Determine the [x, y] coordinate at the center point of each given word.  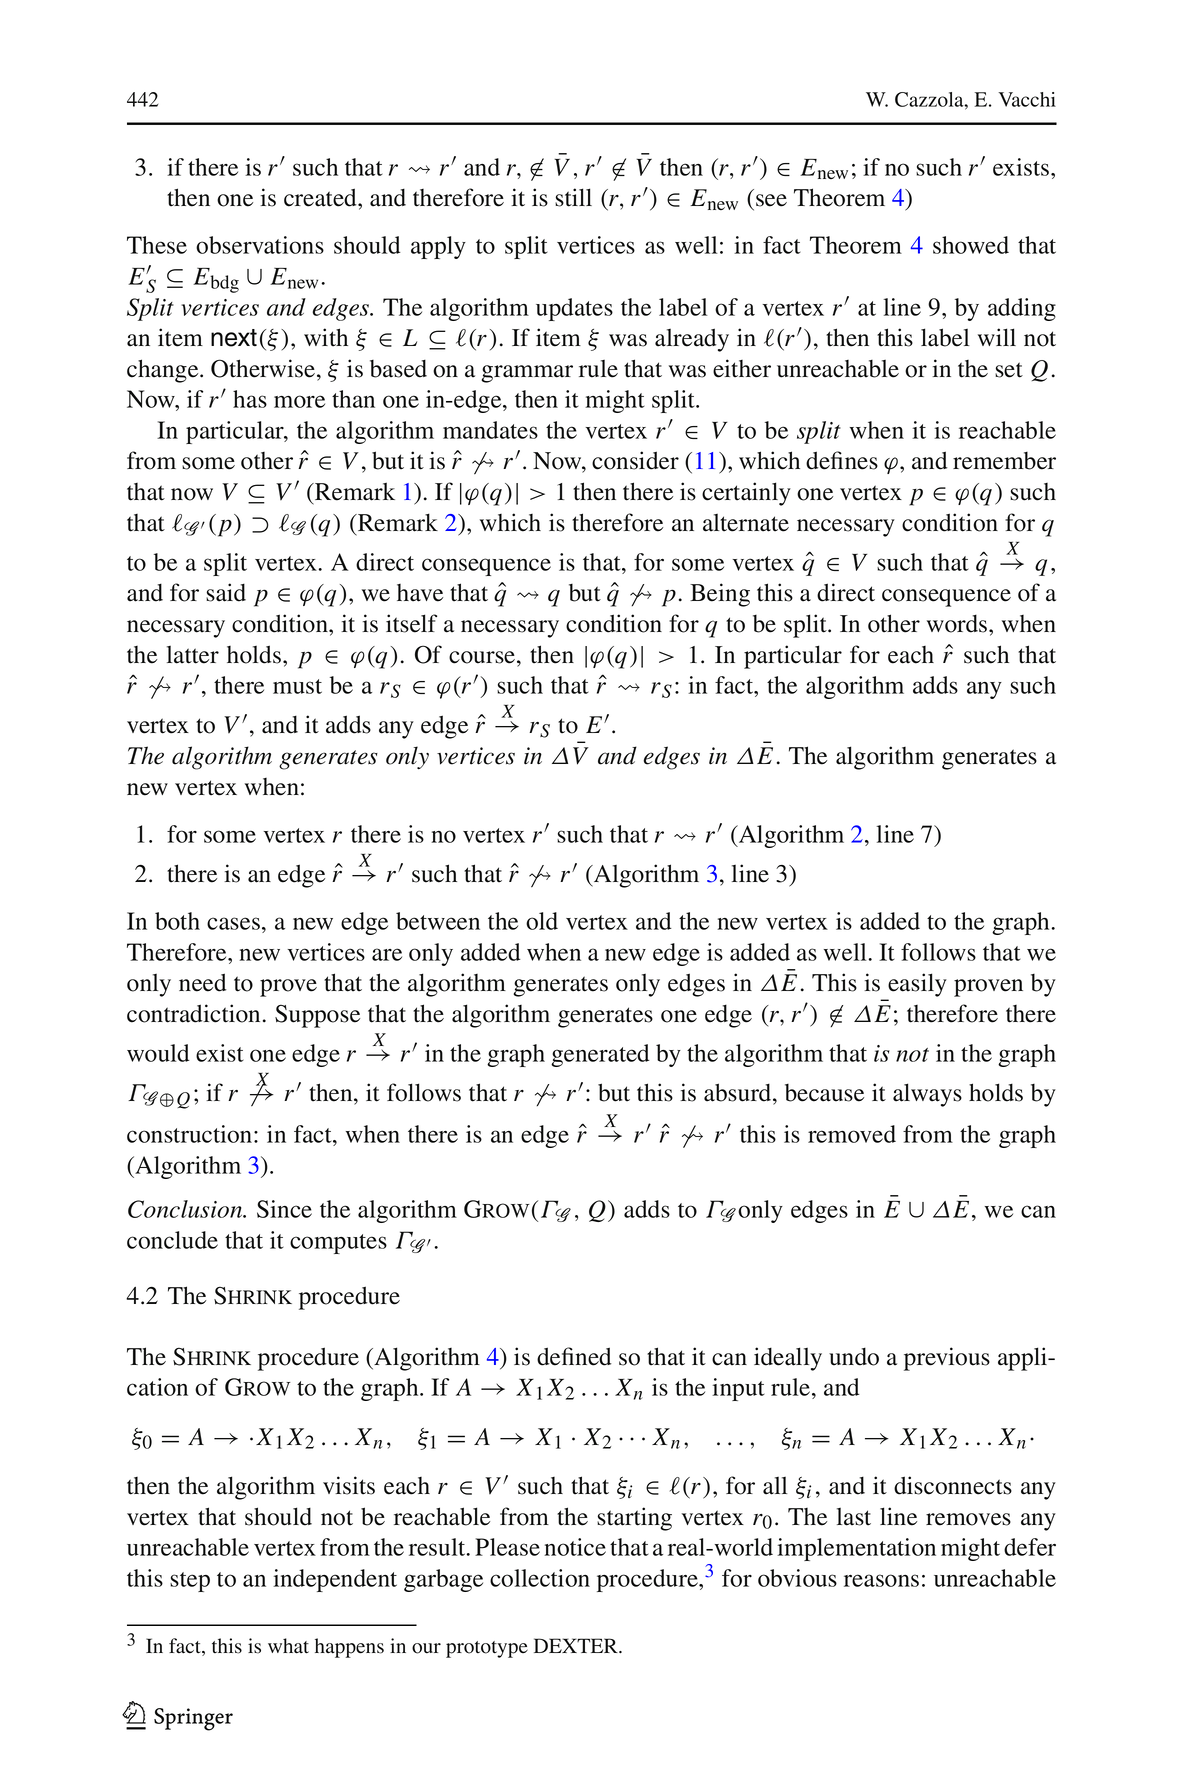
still [573, 197]
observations [260, 245]
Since [284, 1209]
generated [600, 1055]
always [927, 1095]
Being [720, 595]
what [288, 1646]
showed [971, 245]
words [958, 623]
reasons [881, 1580]
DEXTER [577, 1645]
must [297, 686]
